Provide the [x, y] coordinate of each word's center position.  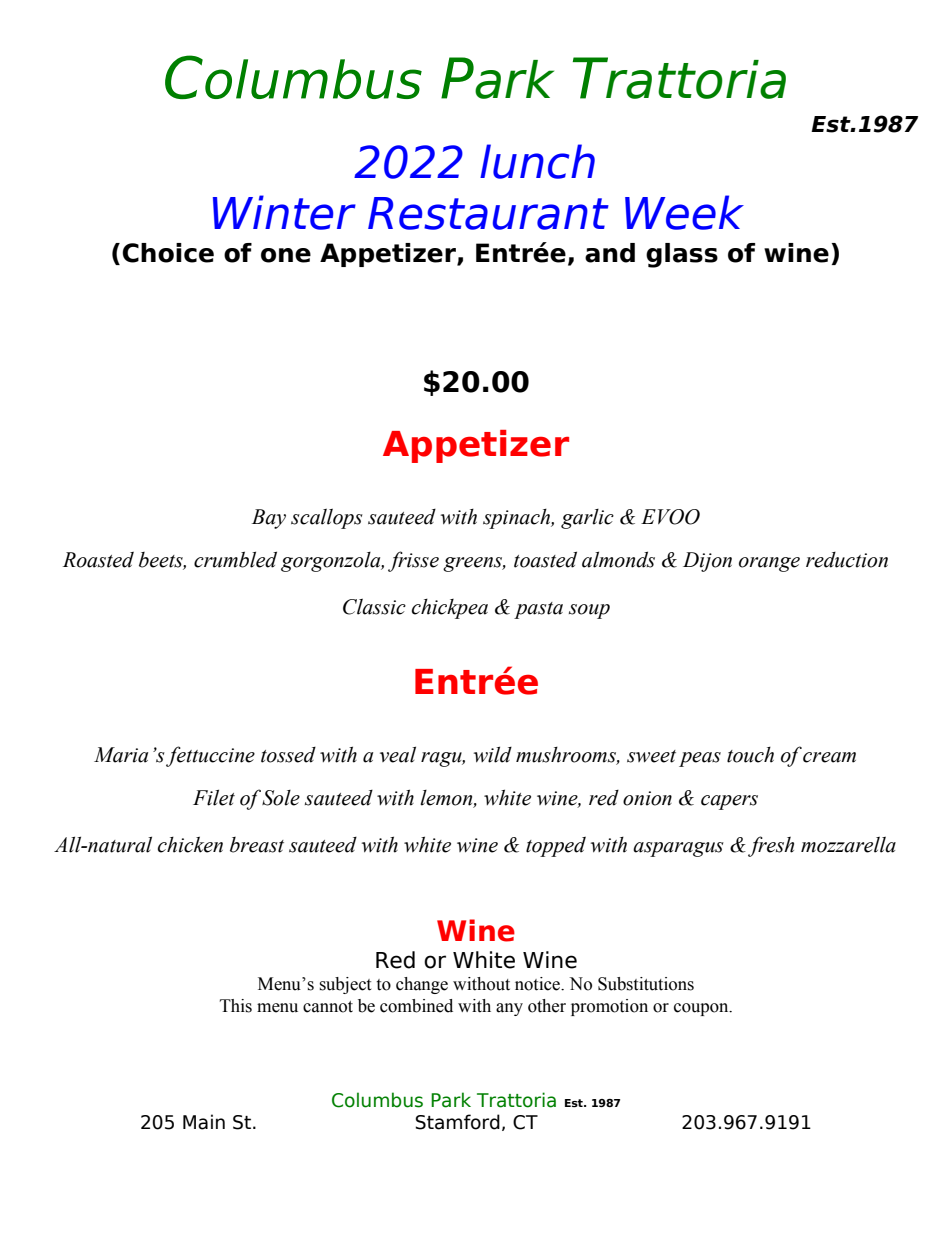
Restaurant [488, 213]
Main [204, 1122]
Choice [168, 253]
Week [684, 212]
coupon [702, 1009]
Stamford [458, 1122]
